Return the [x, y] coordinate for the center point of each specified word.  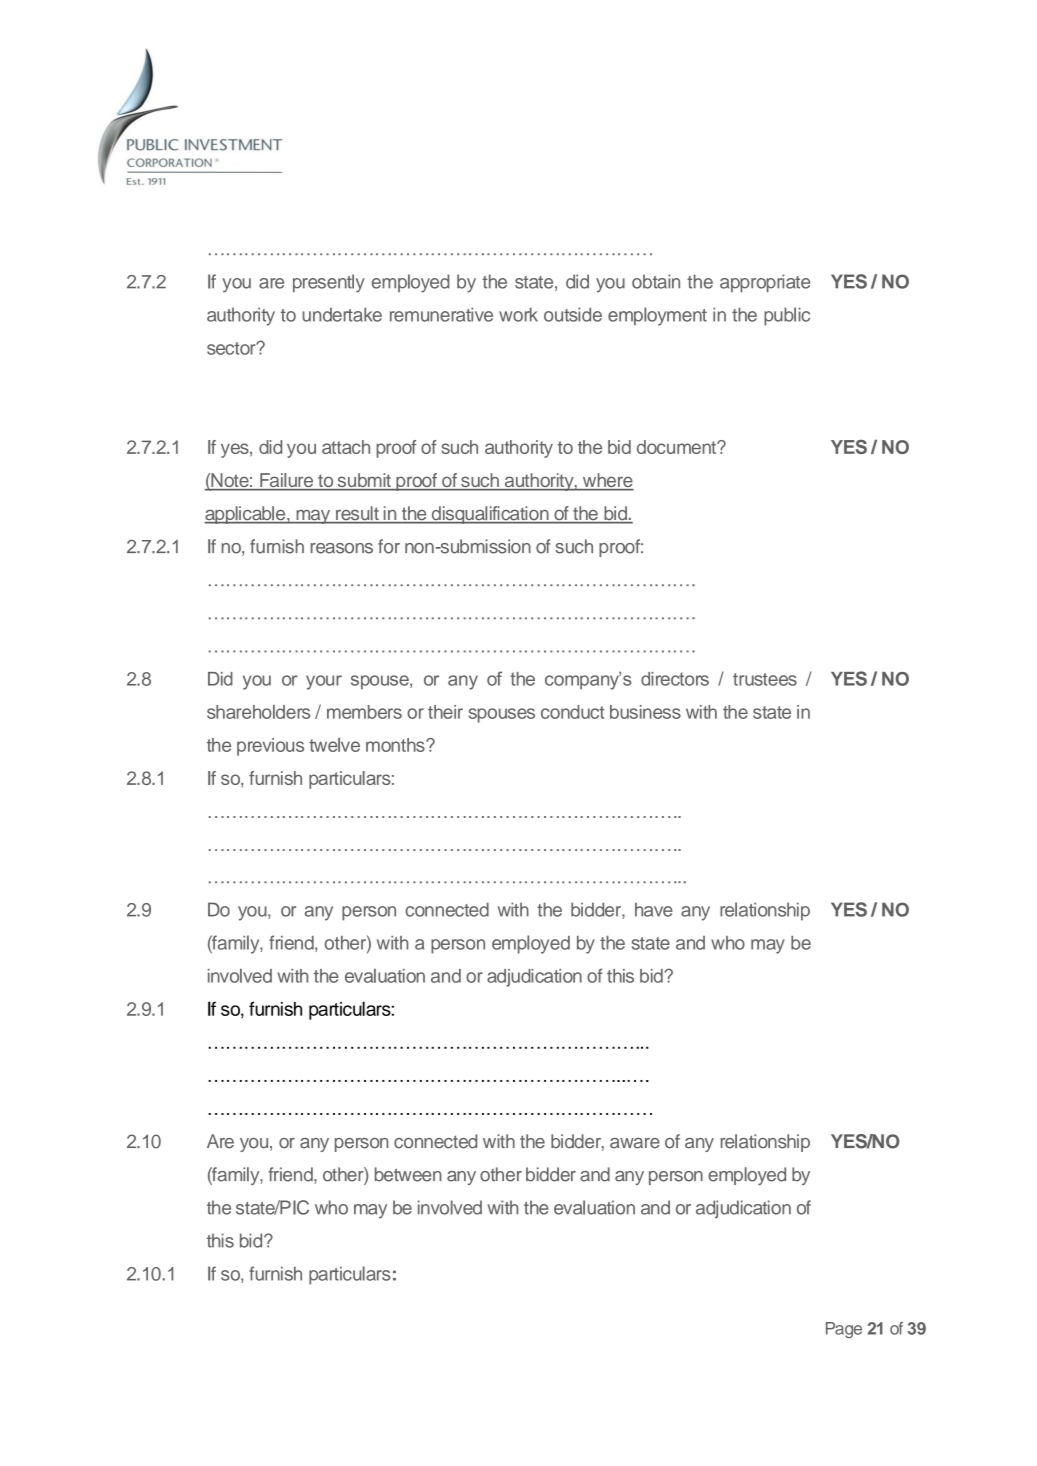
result [357, 514]
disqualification [490, 515]
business [645, 712]
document [677, 447]
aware [635, 1143]
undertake [342, 314]
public [787, 316]
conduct [572, 712]
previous [270, 747]
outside [573, 314]
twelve [334, 745]
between [408, 1174]
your [324, 682]
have [654, 909]
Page [844, 1330]
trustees [765, 679]
